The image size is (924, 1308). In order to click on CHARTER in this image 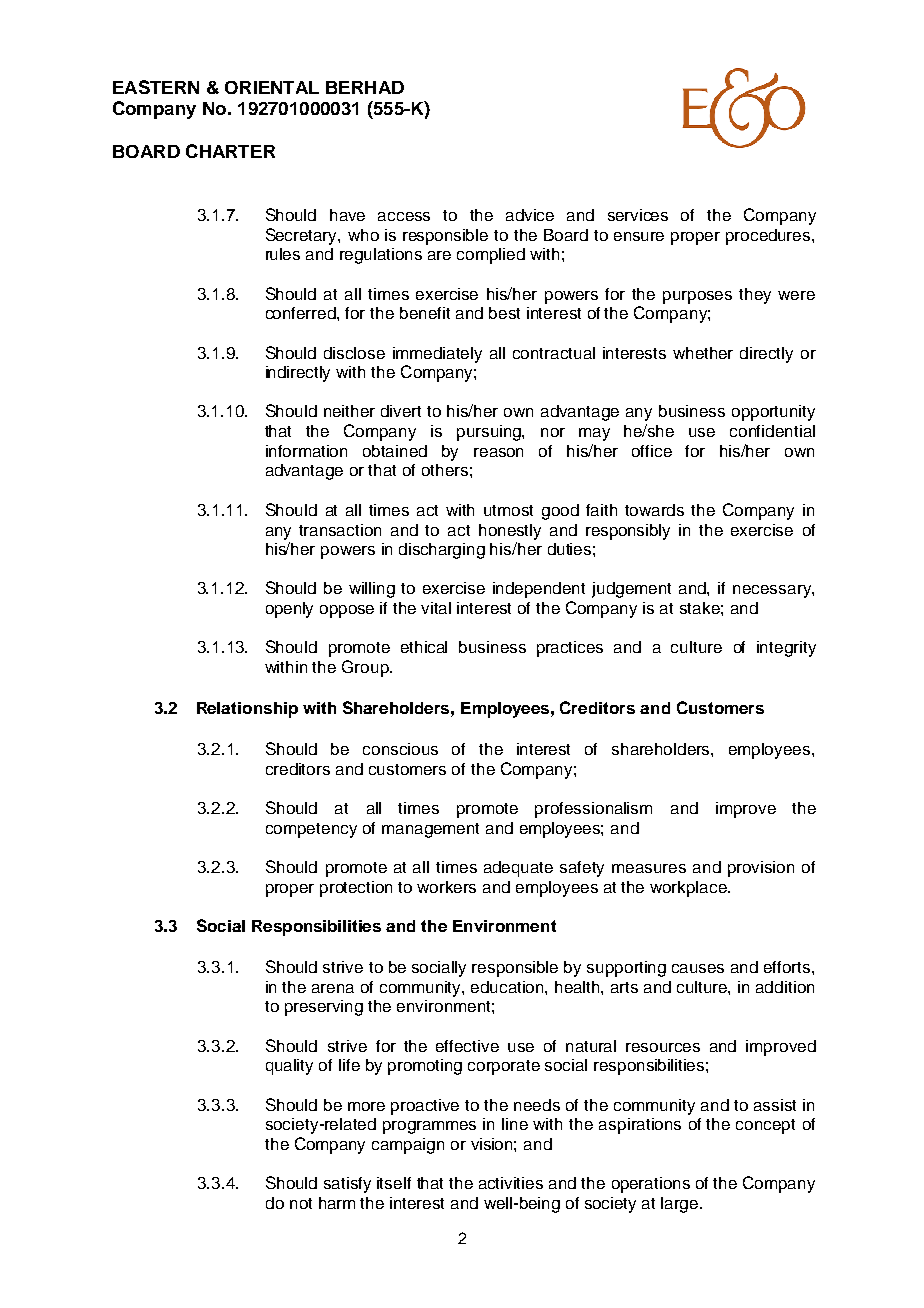, I will do `click(230, 151)`.
